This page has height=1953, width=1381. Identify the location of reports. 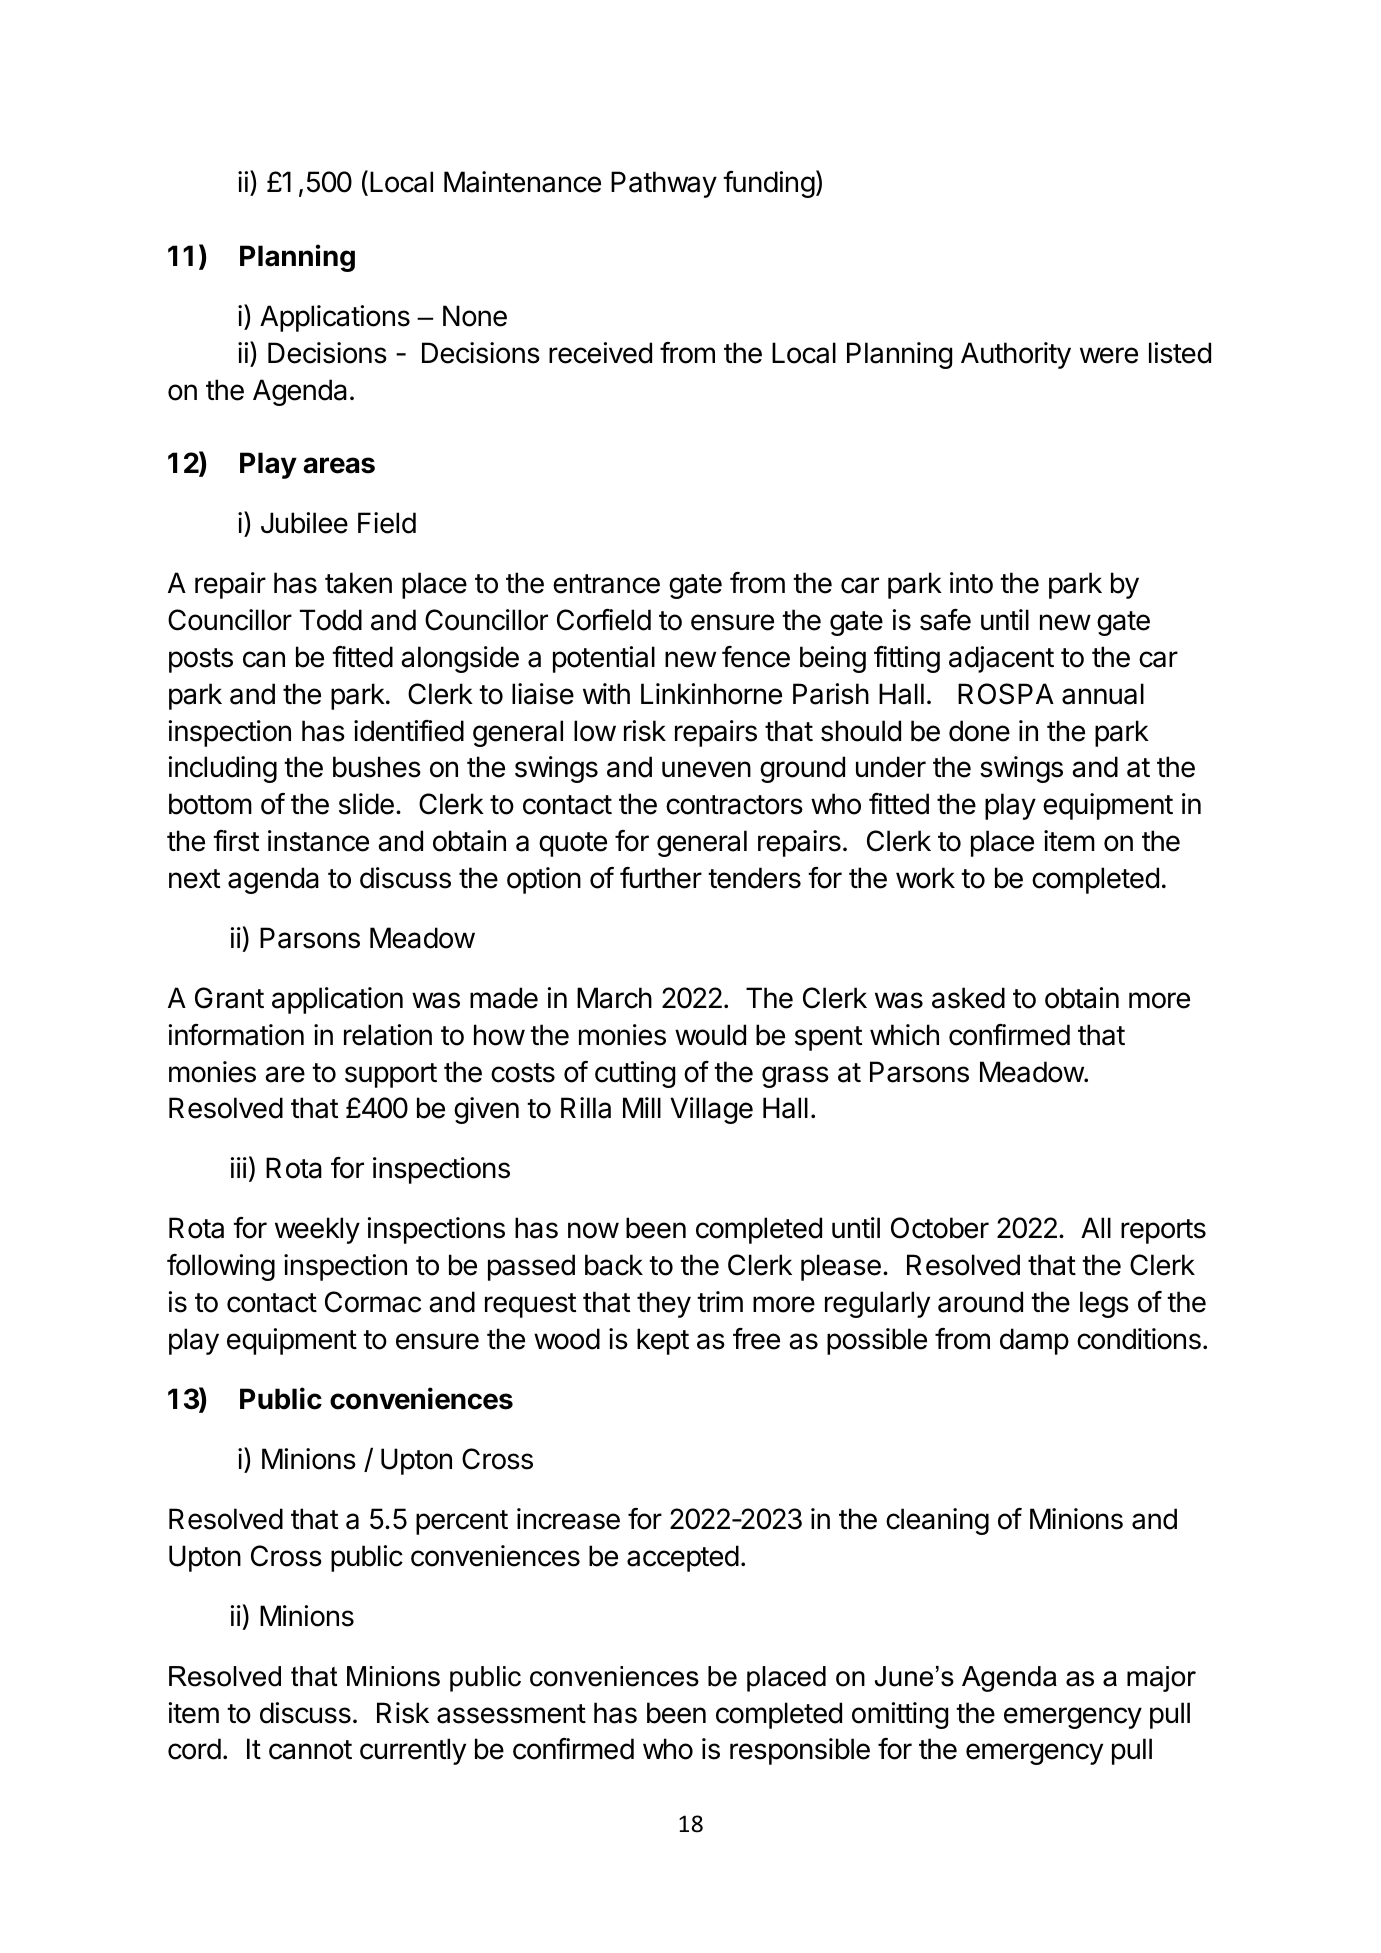
(1163, 1231).
